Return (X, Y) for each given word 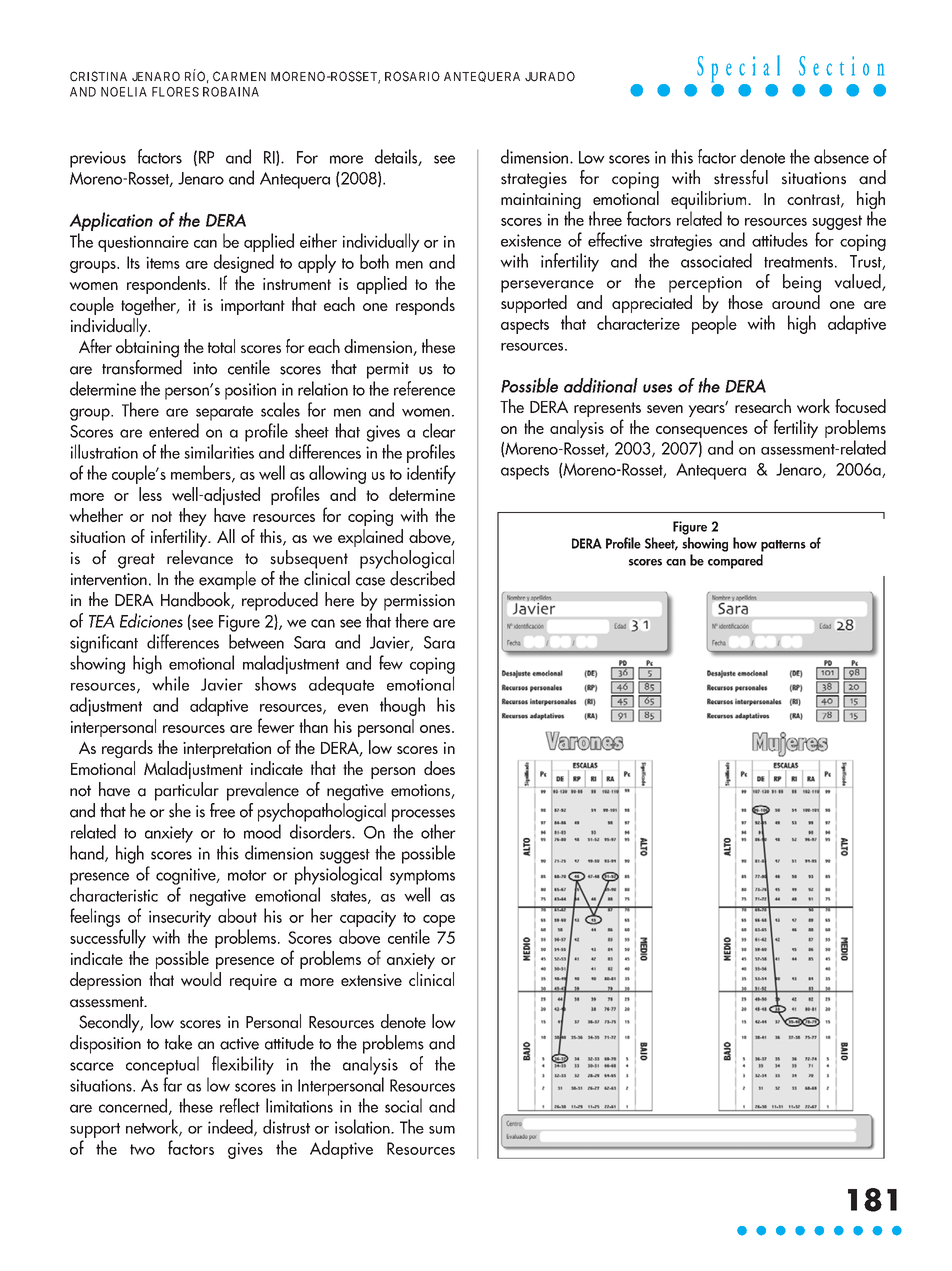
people (714, 324)
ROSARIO (412, 76)
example (227, 580)
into (205, 368)
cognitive (187, 876)
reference (424, 388)
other (438, 831)
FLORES (175, 92)
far (172, 1084)
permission (419, 602)
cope (439, 921)
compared (735, 561)
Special (738, 70)
